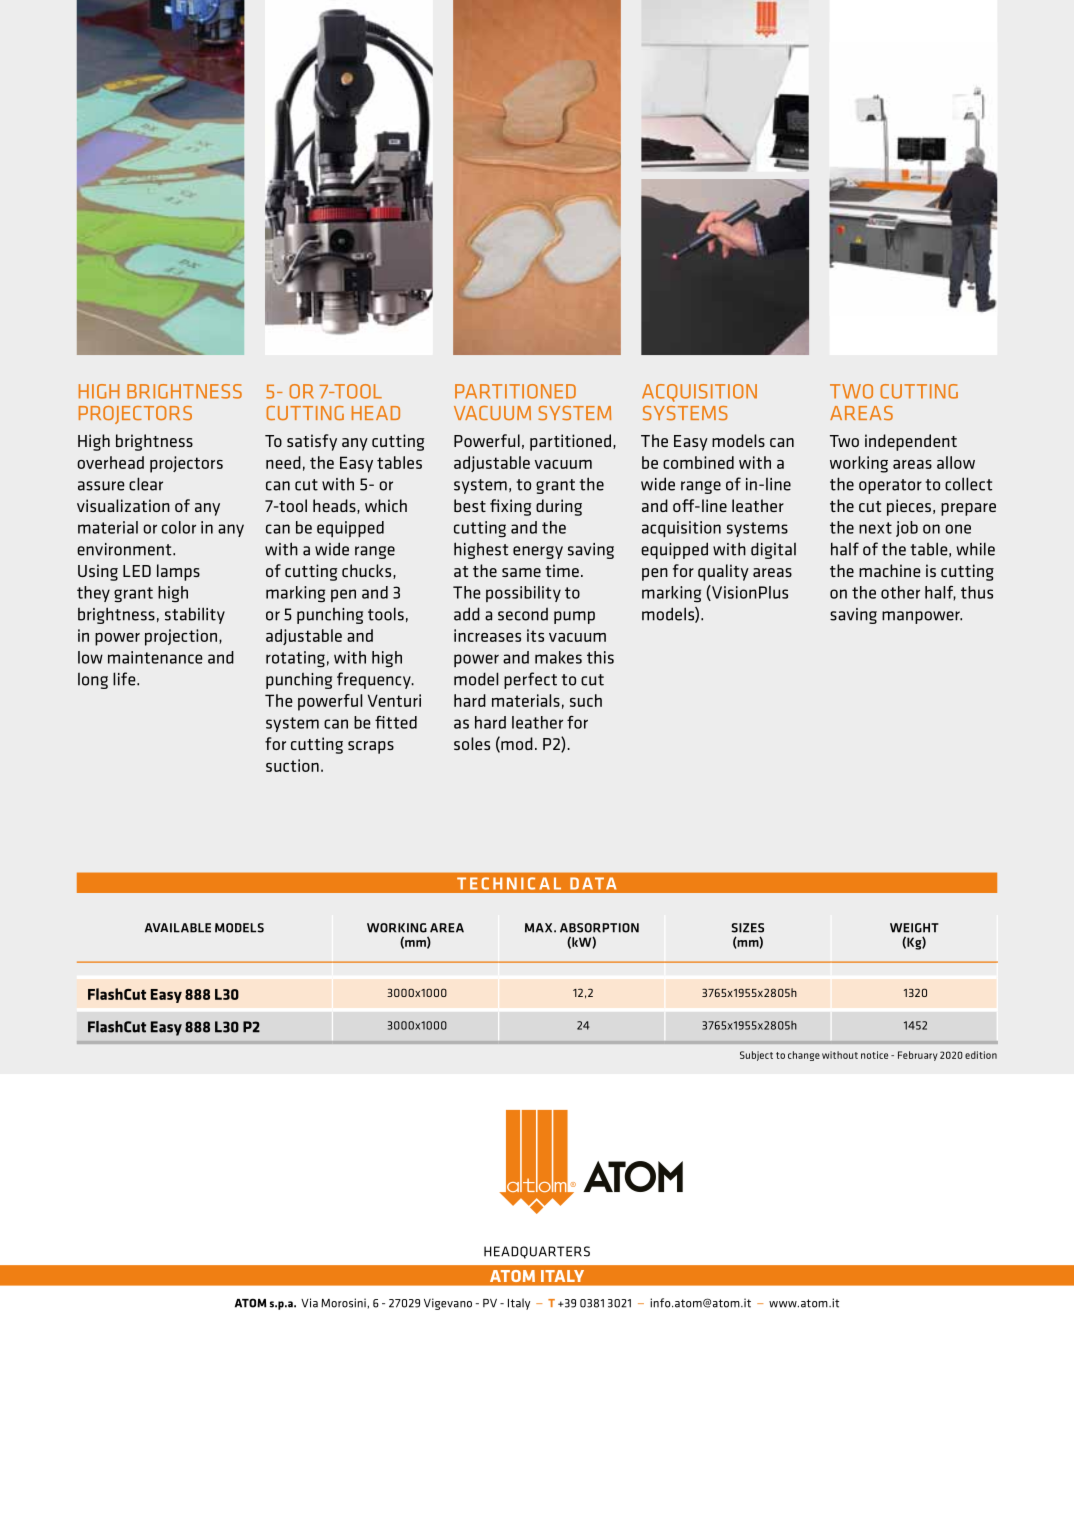  What do you see at coordinates (309, 1303) in the document?
I see `Via` at bounding box center [309, 1303].
